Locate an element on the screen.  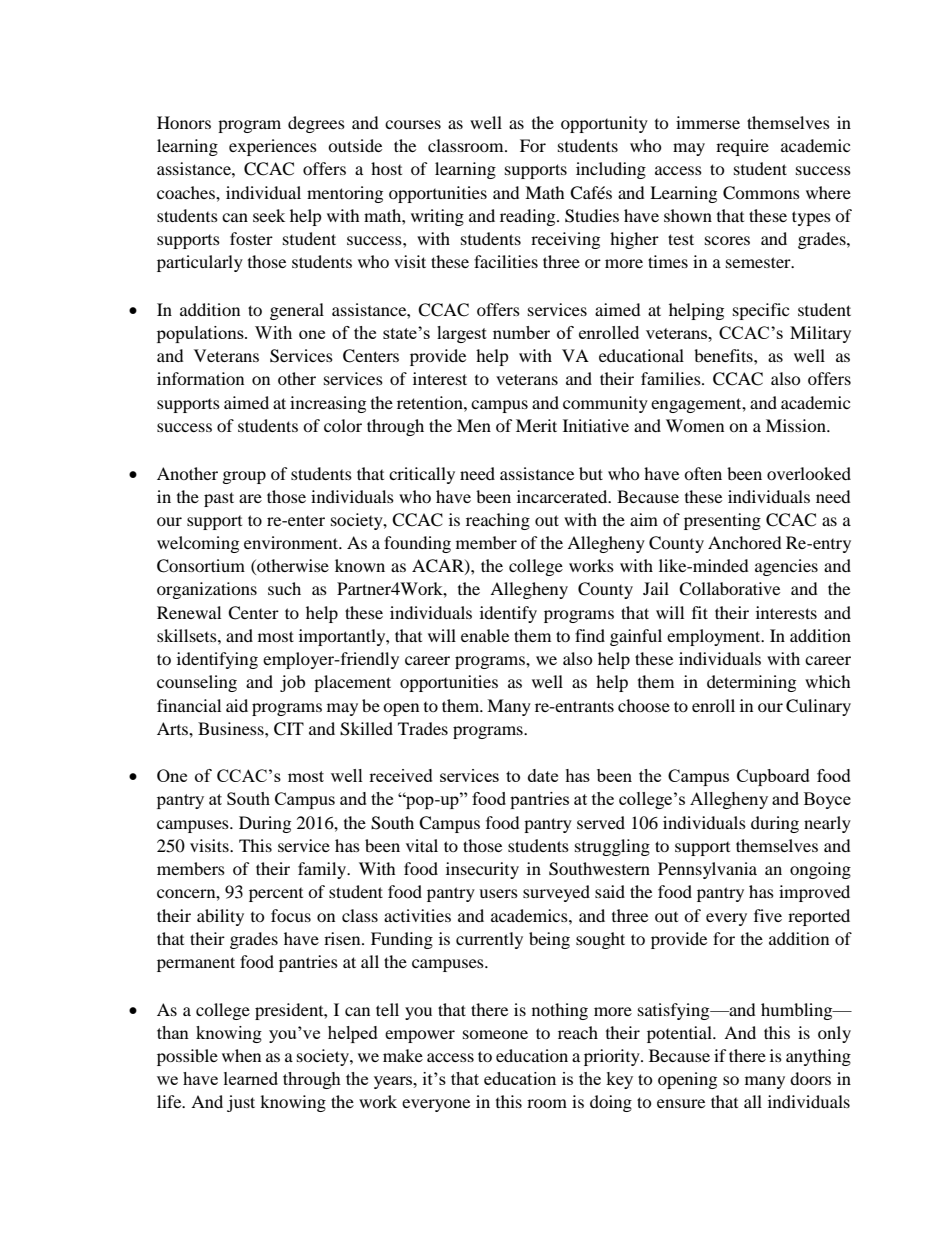
Business is located at coordinates (232, 728).
